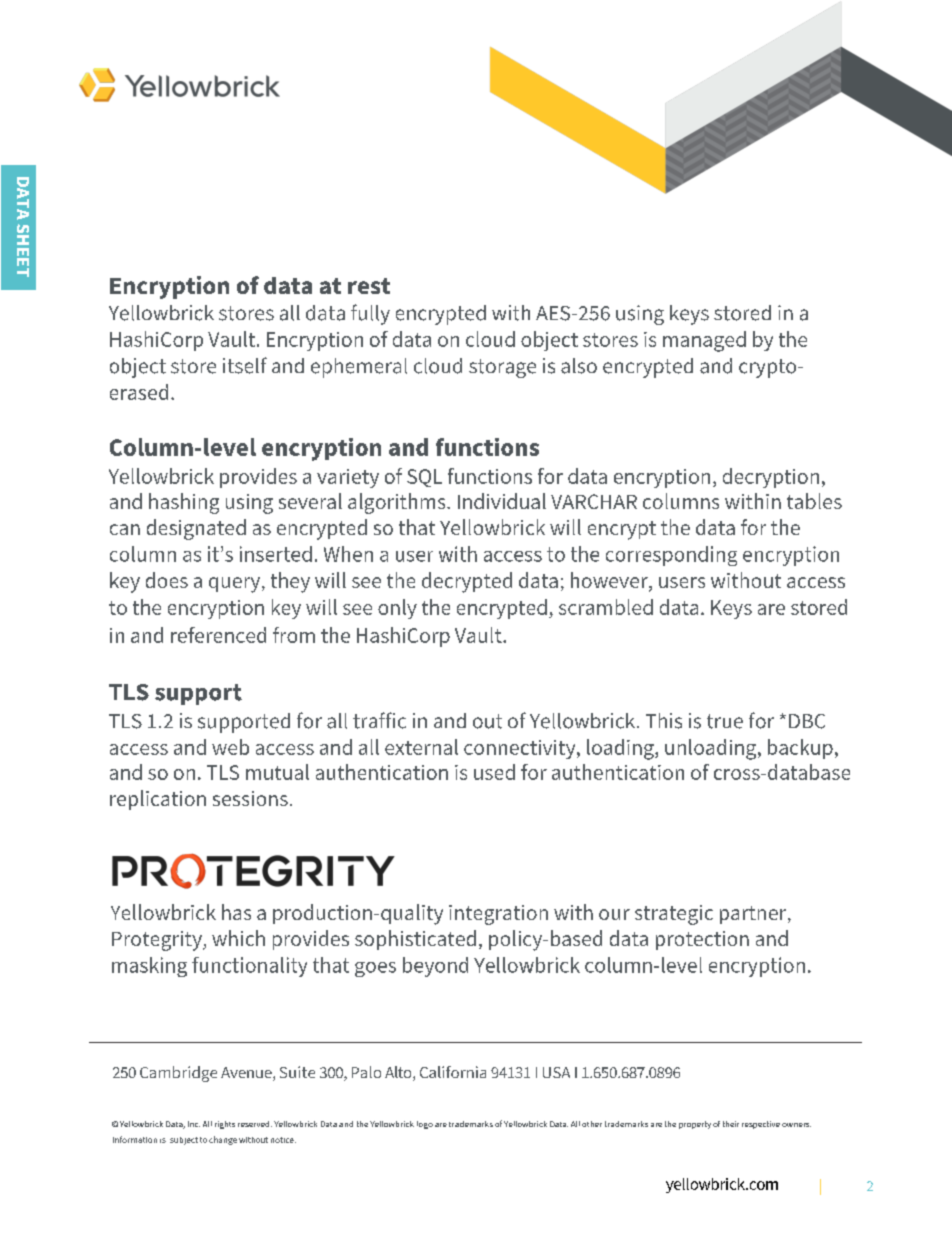  What do you see at coordinates (421, 747) in the page?
I see `external` at bounding box center [421, 747].
